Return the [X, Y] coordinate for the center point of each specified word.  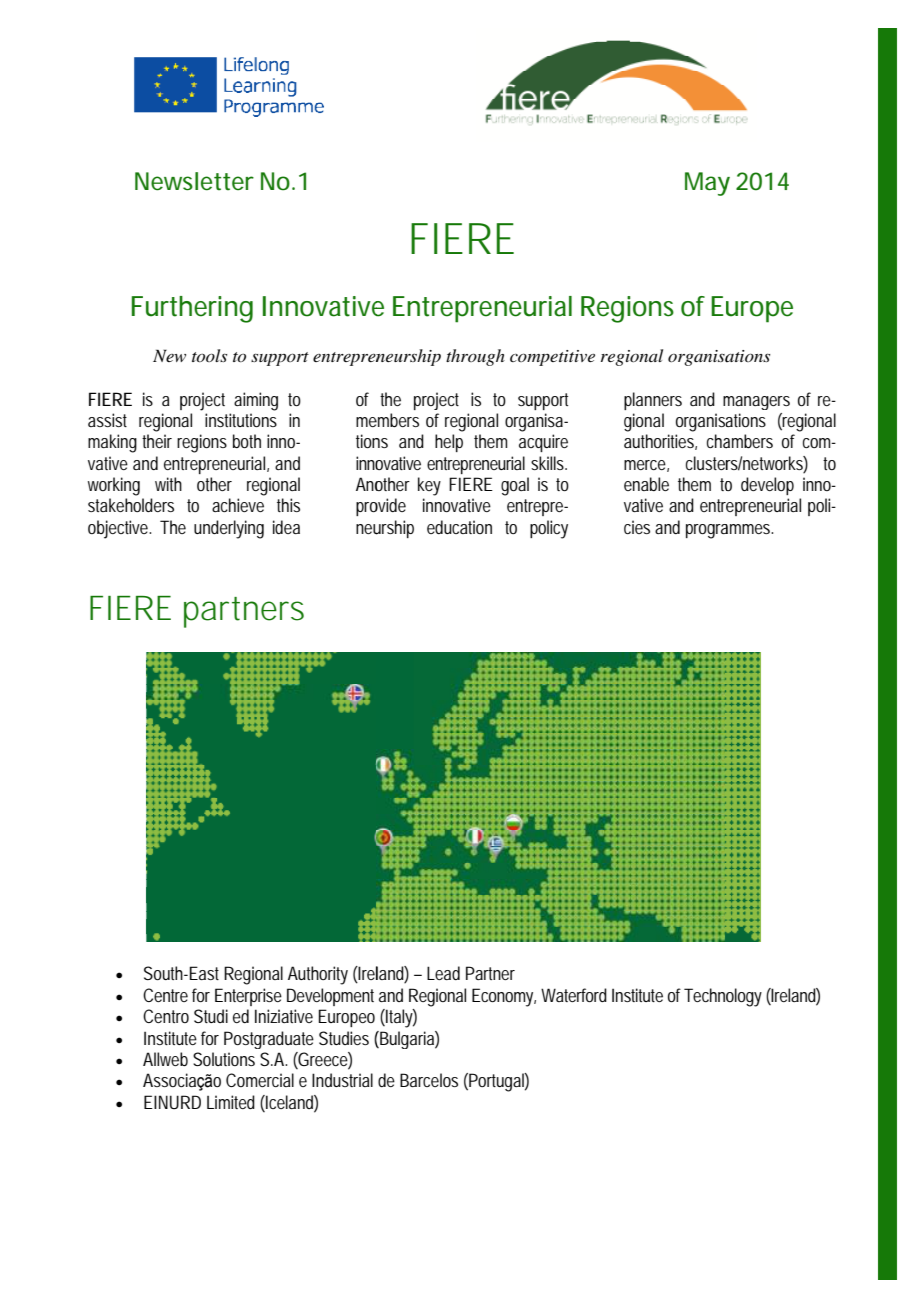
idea [286, 527]
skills [548, 463]
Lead [443, 973]
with [168, 484]
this [288, 505]
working [114, 486]
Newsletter [194, 181]
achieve [238, 505]
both [247, 441]
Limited [231, 1102]
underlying [229, 529]
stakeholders [131, 505]
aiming [256, 401]
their [157, 441]
